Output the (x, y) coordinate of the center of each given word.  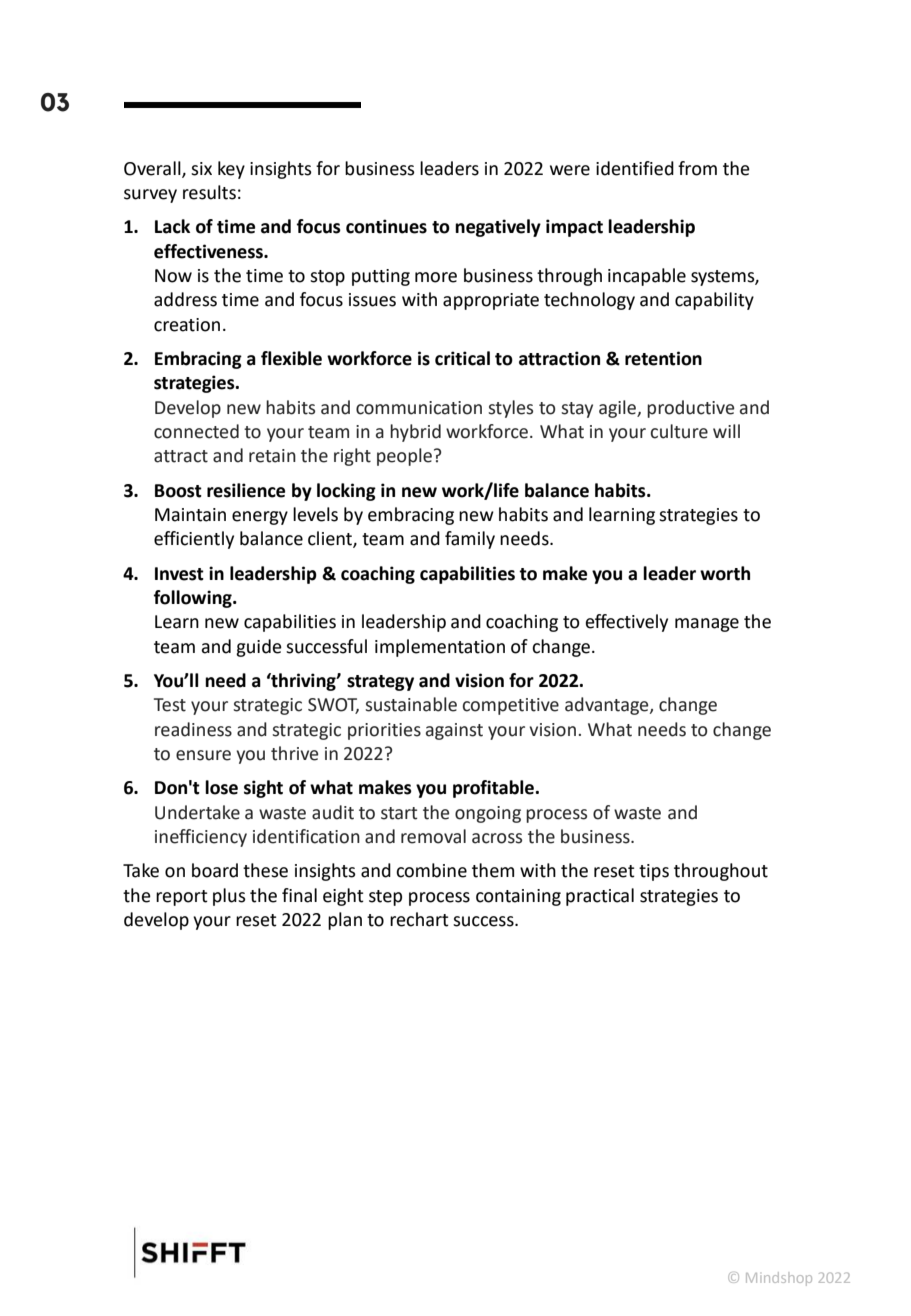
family (470, 540)
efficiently (194, 540)
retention (663, 358)
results (209, 192)
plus (229, 897)
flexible (291, 358)
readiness (193, 729)
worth (725, 573)
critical (462, 358)
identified (635, 168)
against (454, 731)
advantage (608, 706)
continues (386, 226)
